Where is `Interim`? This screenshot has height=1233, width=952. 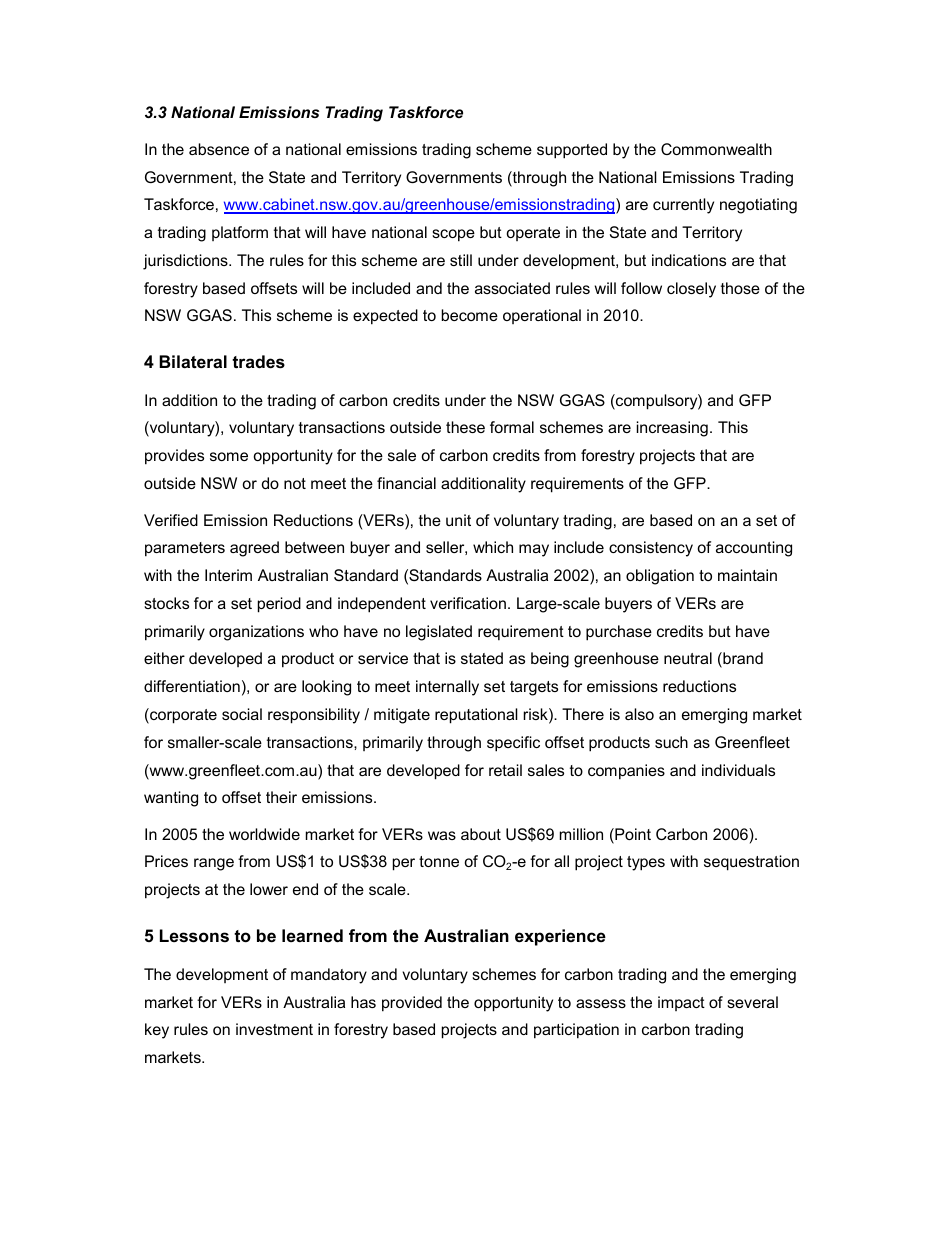
Interim is located at coordinates (228, 575).
